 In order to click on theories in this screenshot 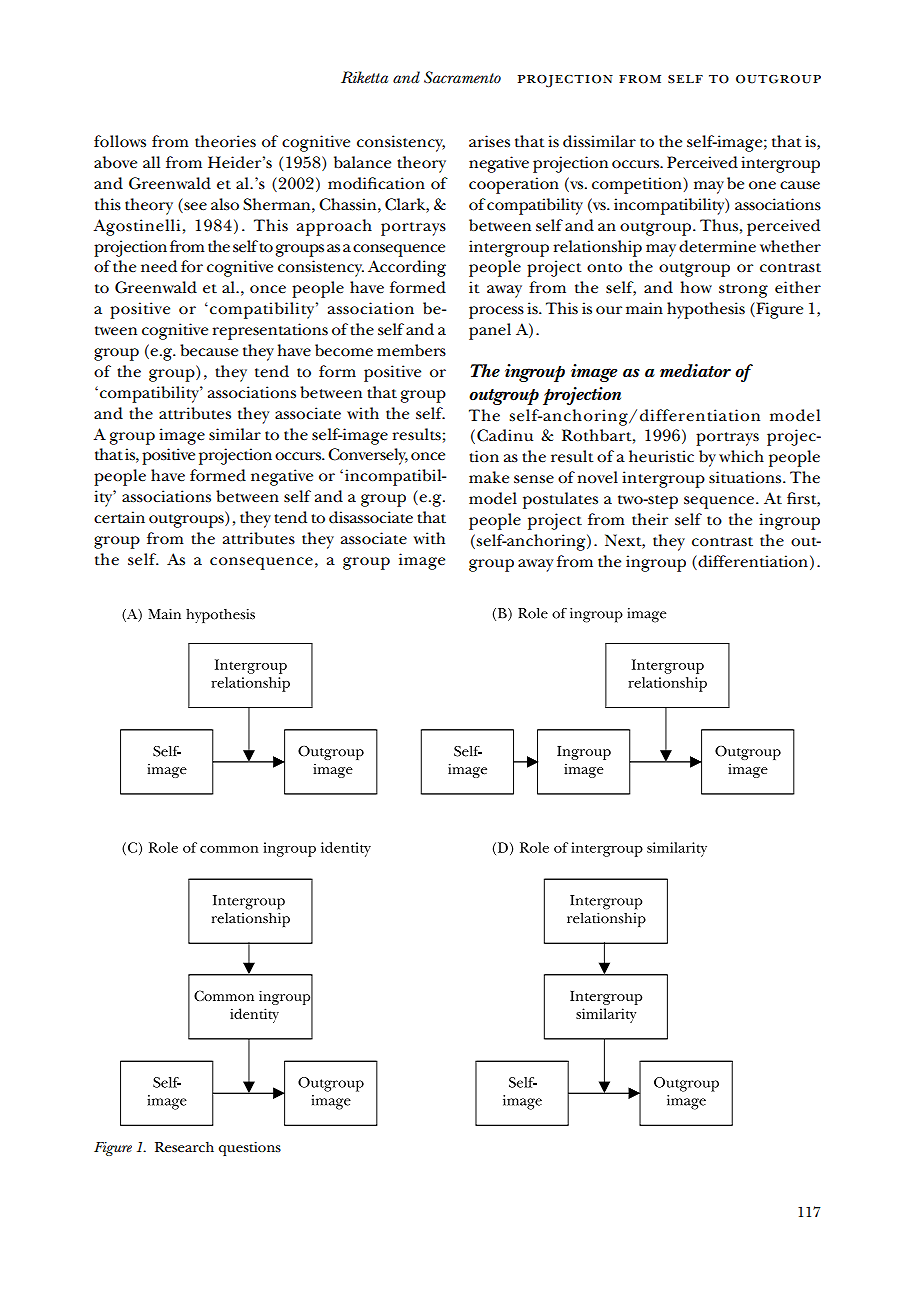, I will do `click(225, 141)`.
